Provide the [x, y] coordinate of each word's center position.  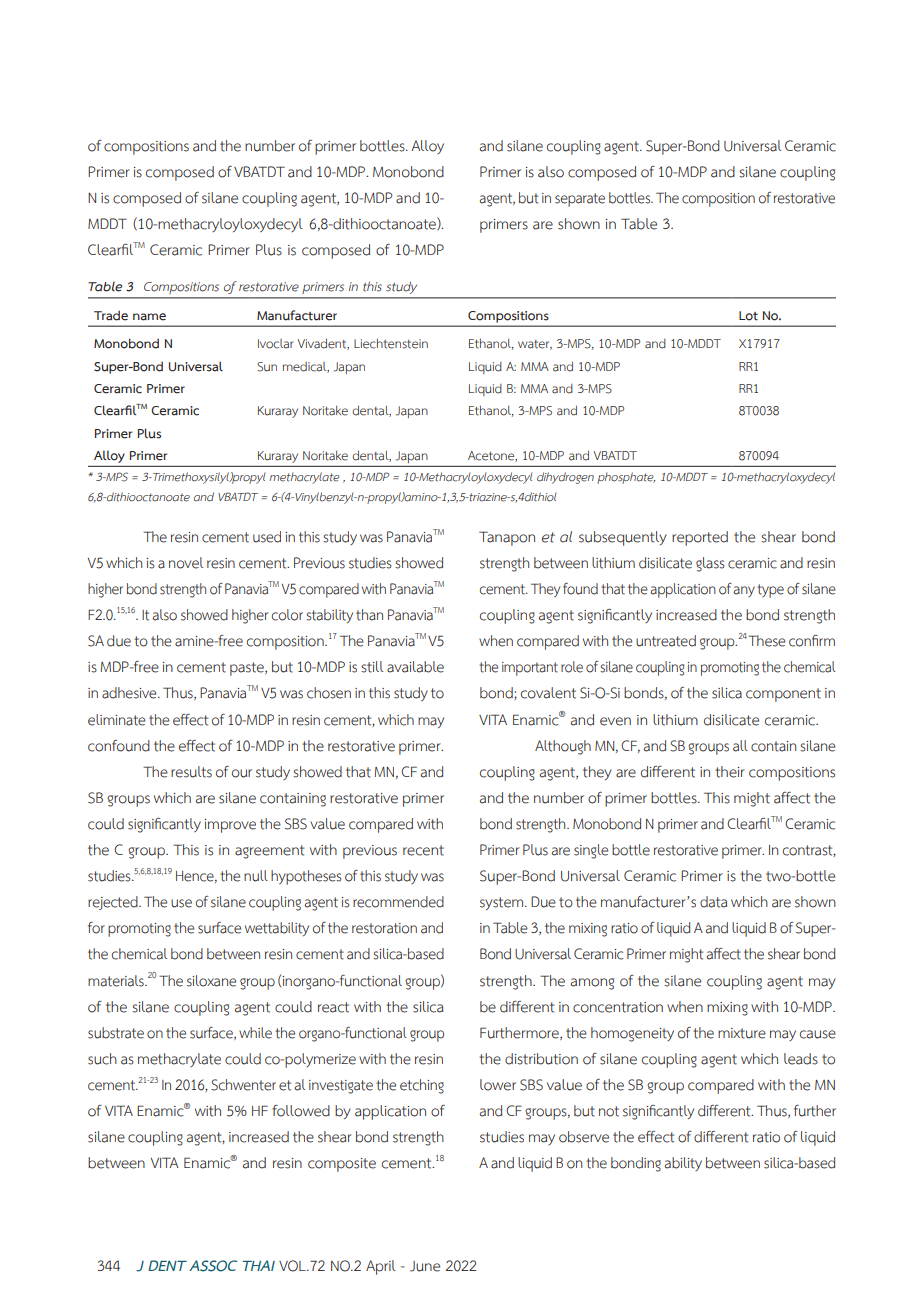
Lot [748, 316]
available [415, 667]
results [191, 772]
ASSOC [213, 1266]
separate [580, 200]
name [149, 317]
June [425, 1266]
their [730, 772]
